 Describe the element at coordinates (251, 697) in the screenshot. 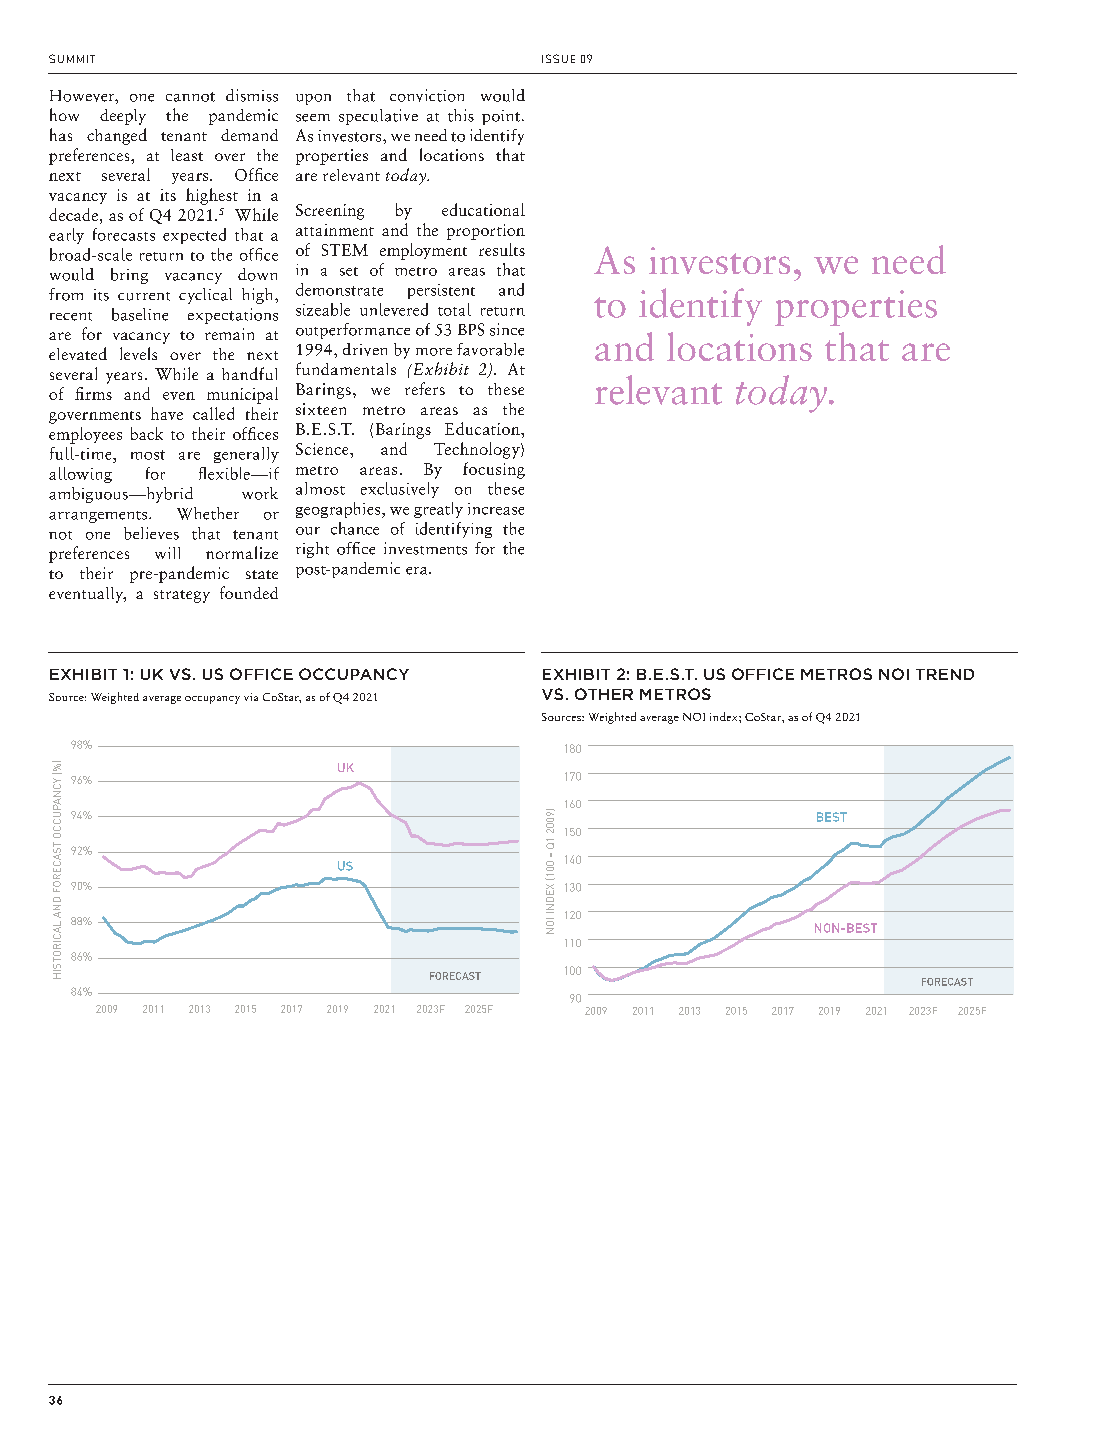

I see `via` at that location.
